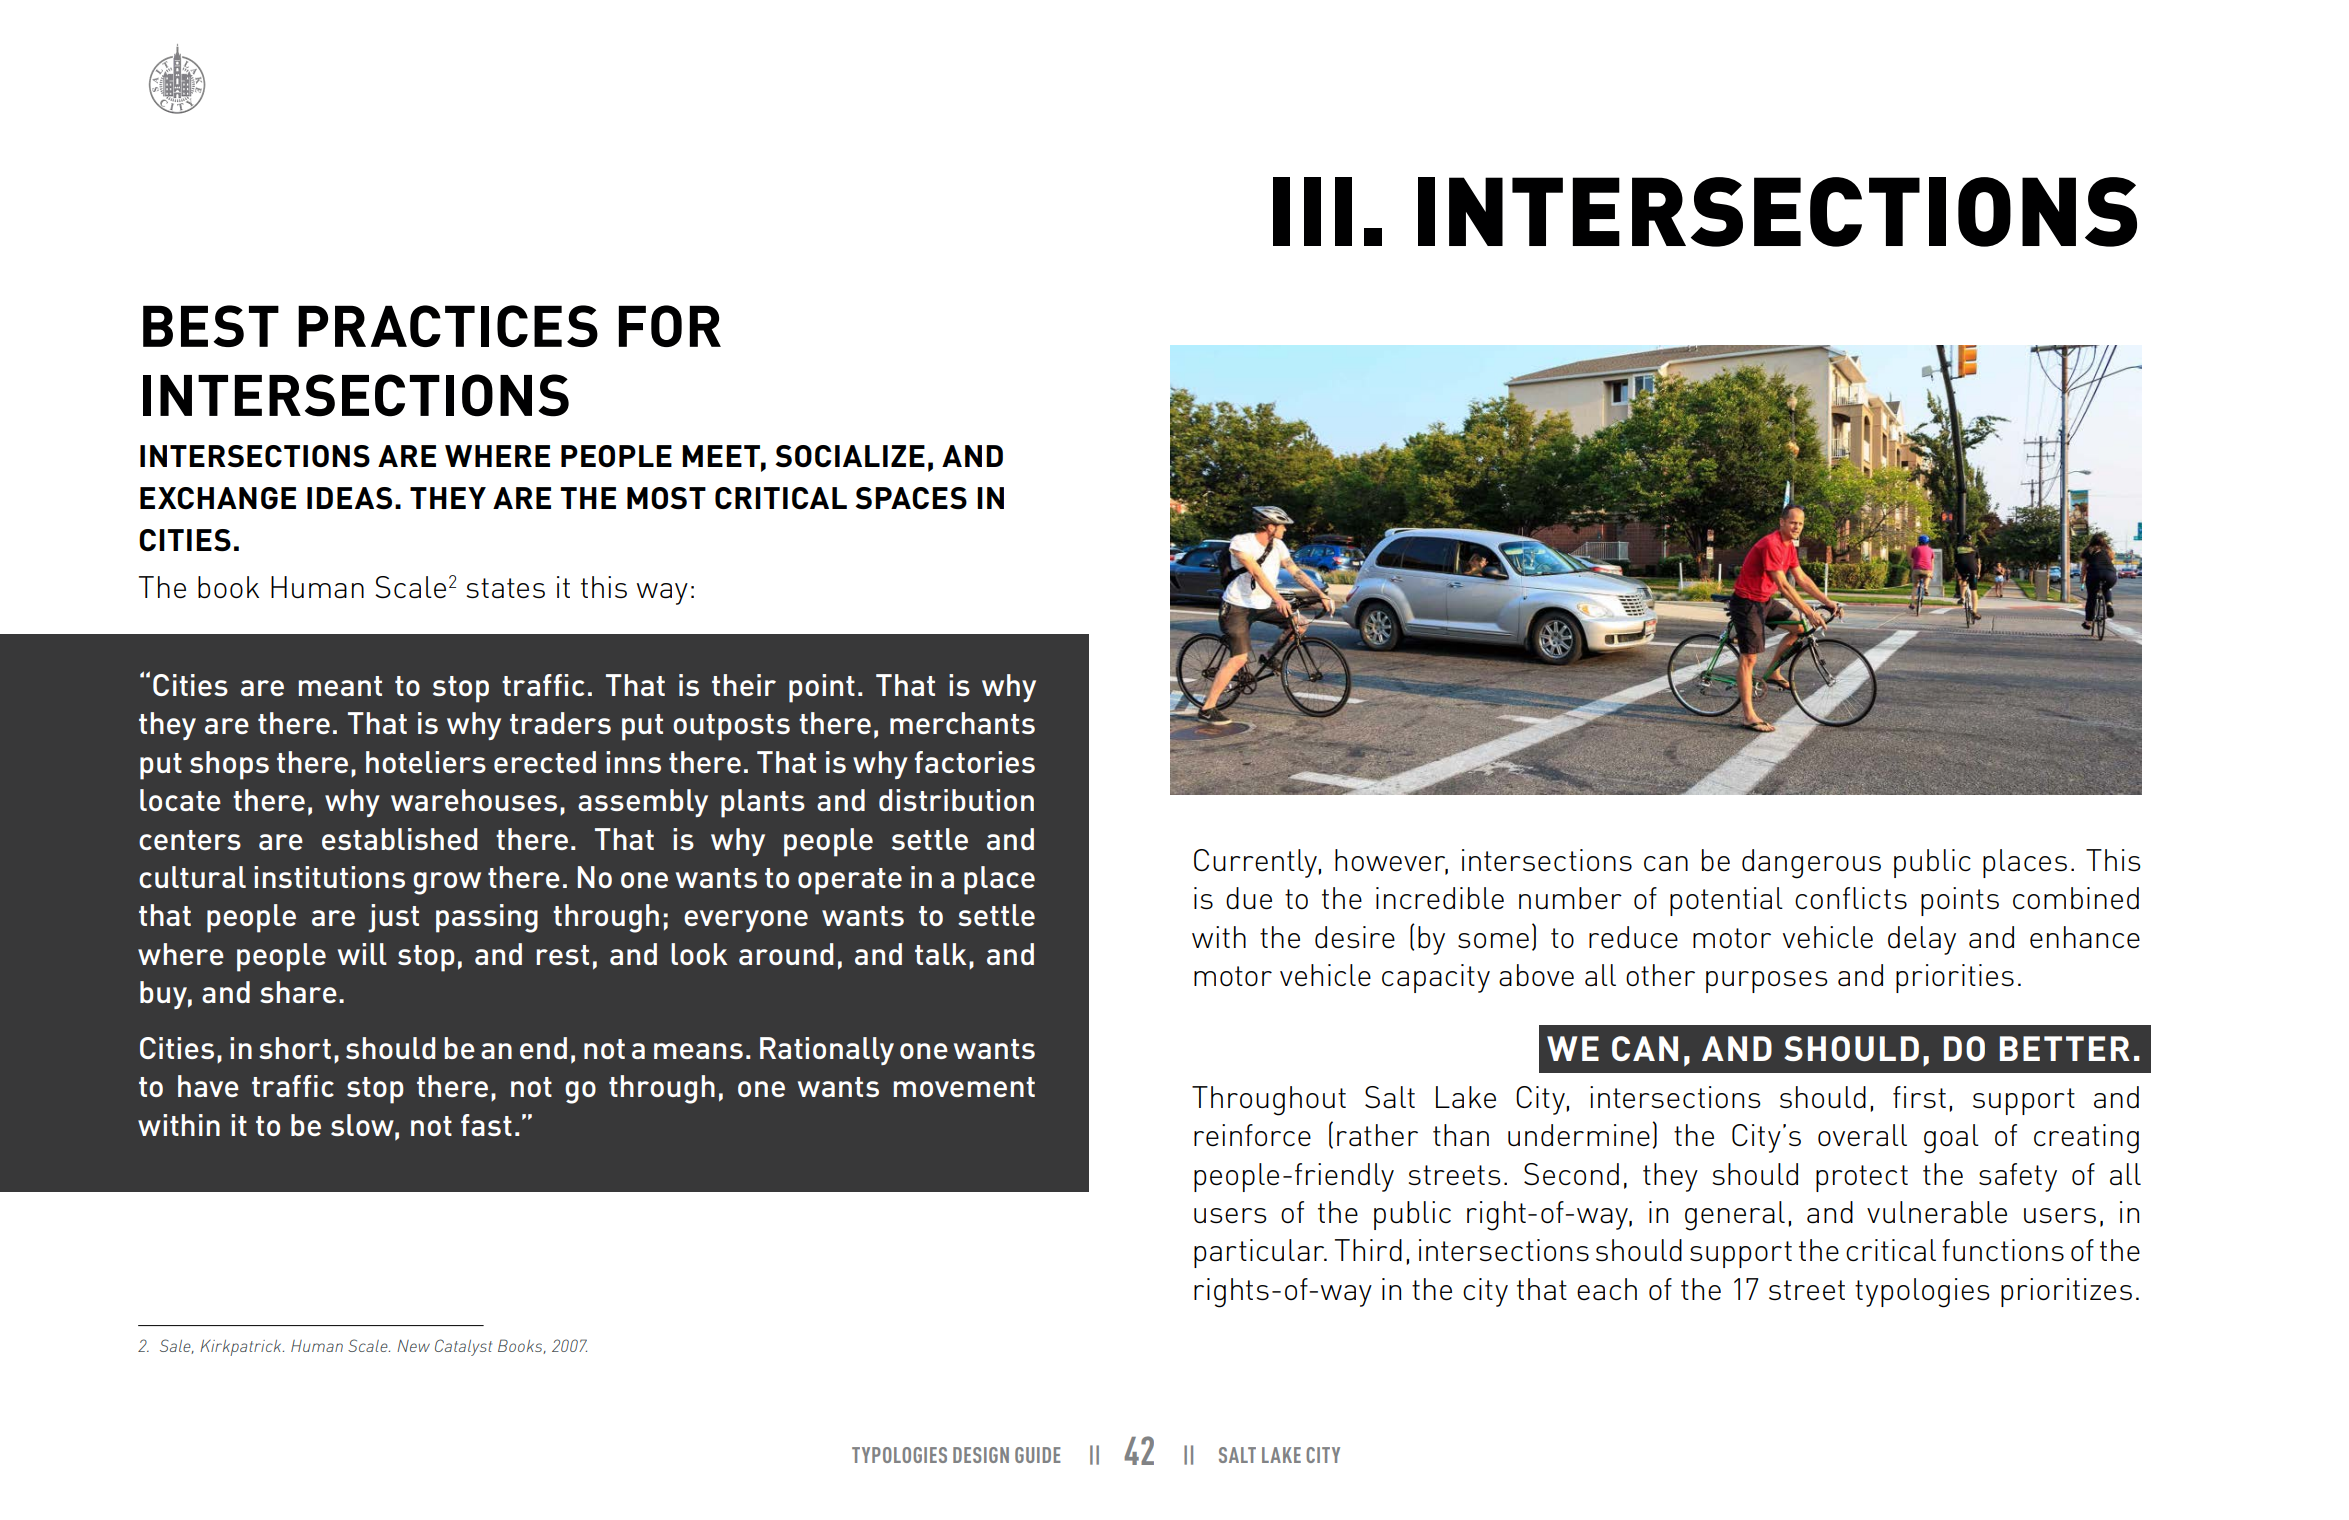 This screenshot has width=2349, height=1520. What do you see at coordinates (962, 723) in the screenshot?
I see `merchants` at bounding box center [962, 723].
